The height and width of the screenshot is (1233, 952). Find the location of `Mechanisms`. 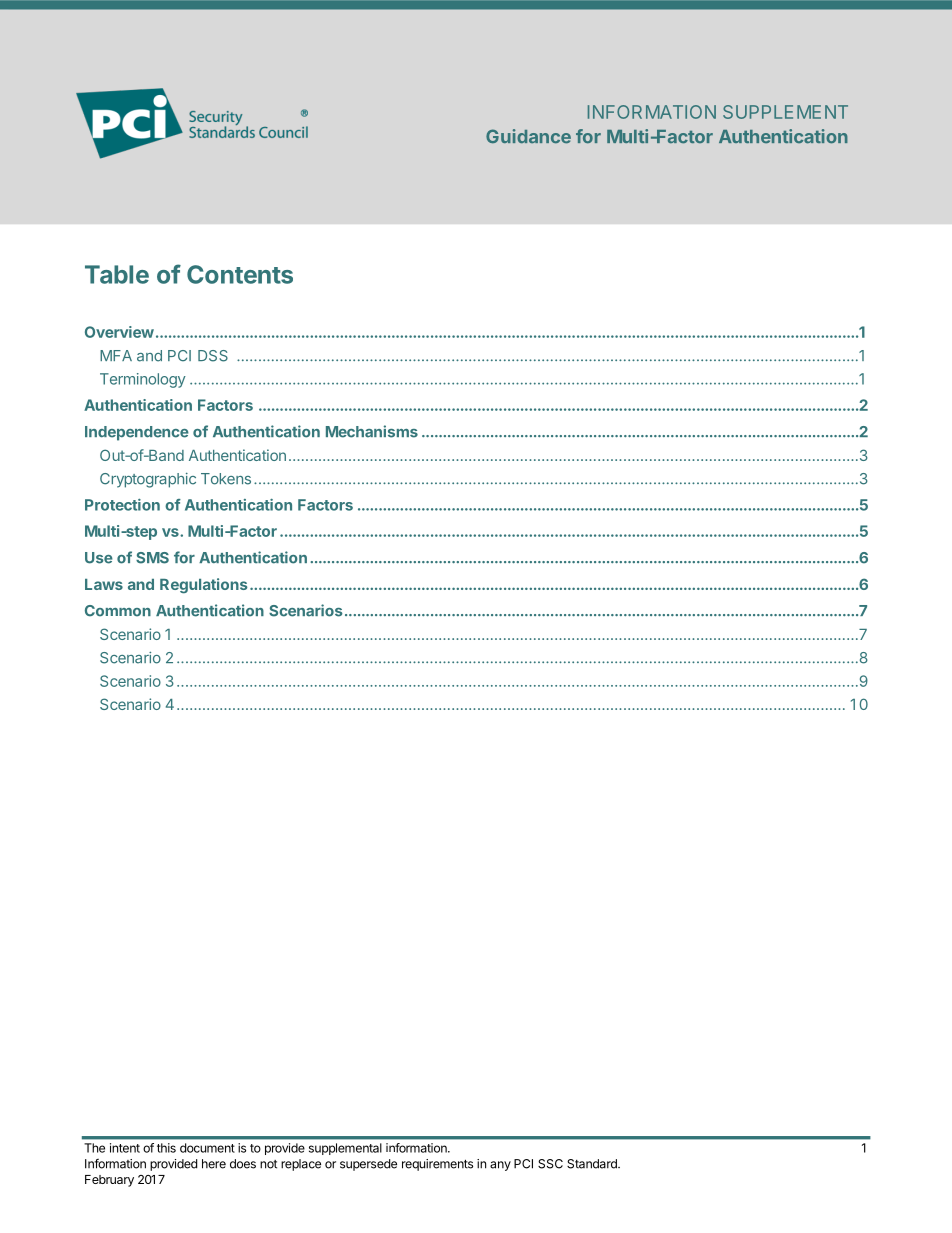

Mechanisms is located at coordinates (372, 431).
